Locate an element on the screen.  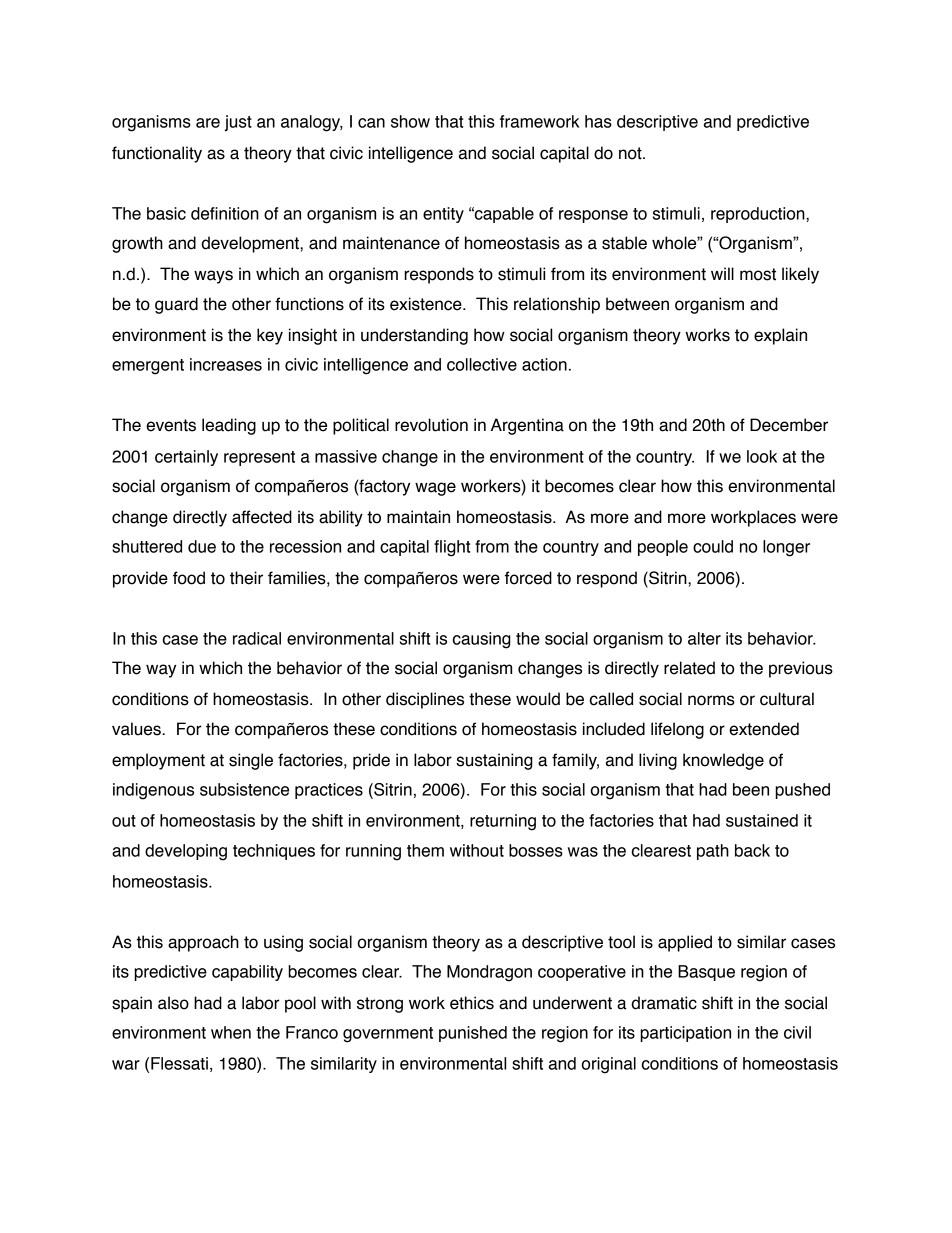
increases is located at coordinates (226, 364).
